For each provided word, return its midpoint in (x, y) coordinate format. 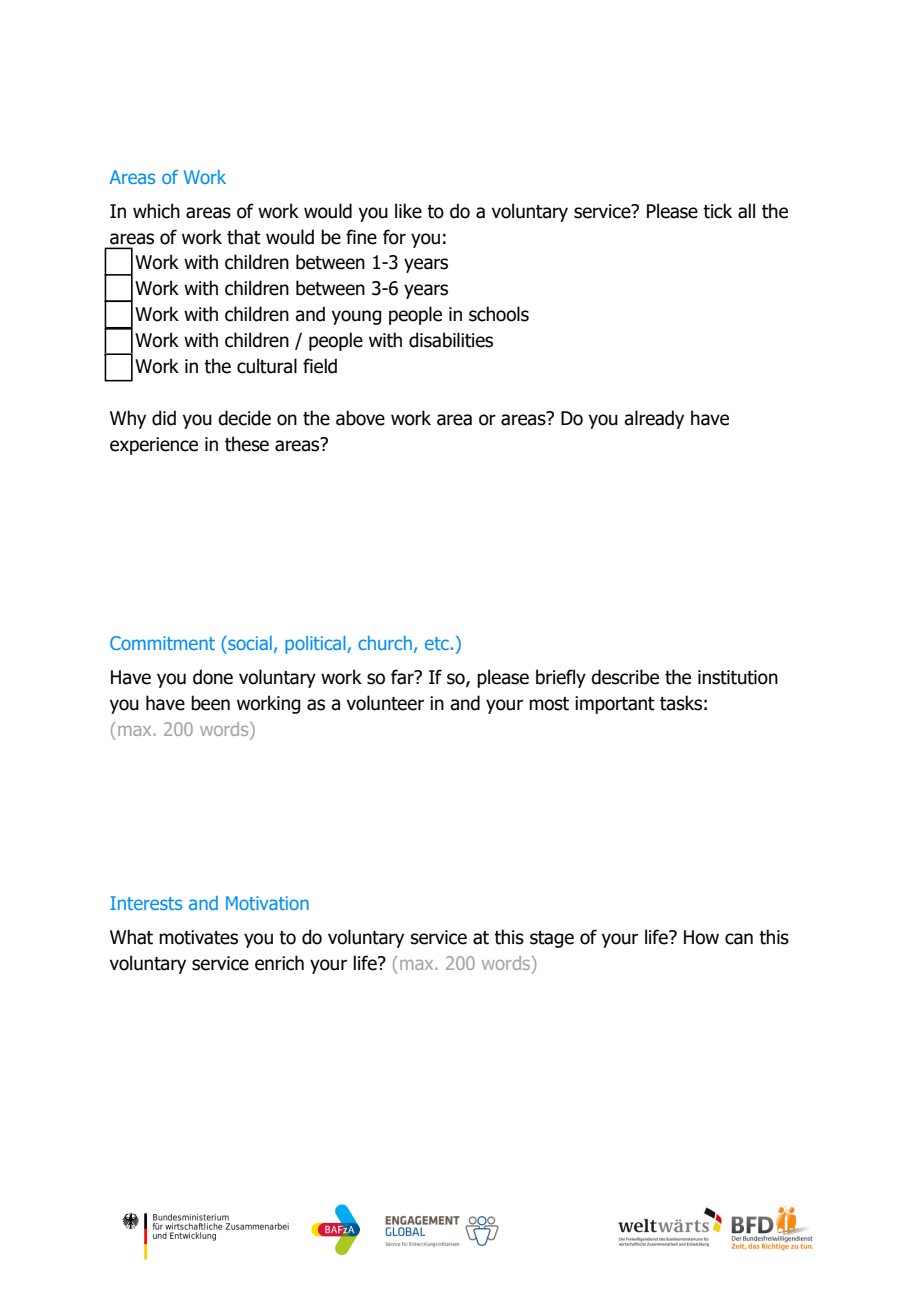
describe (625, 677)
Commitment (162, 643)
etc (437, 643)
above (360, 418)
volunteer (385, 703)
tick (717, 211)
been (210, 703)
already (654, 419)
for (394, 237)
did (164, 418)
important (615, 705)
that (244, 237)
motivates (198, 937)
